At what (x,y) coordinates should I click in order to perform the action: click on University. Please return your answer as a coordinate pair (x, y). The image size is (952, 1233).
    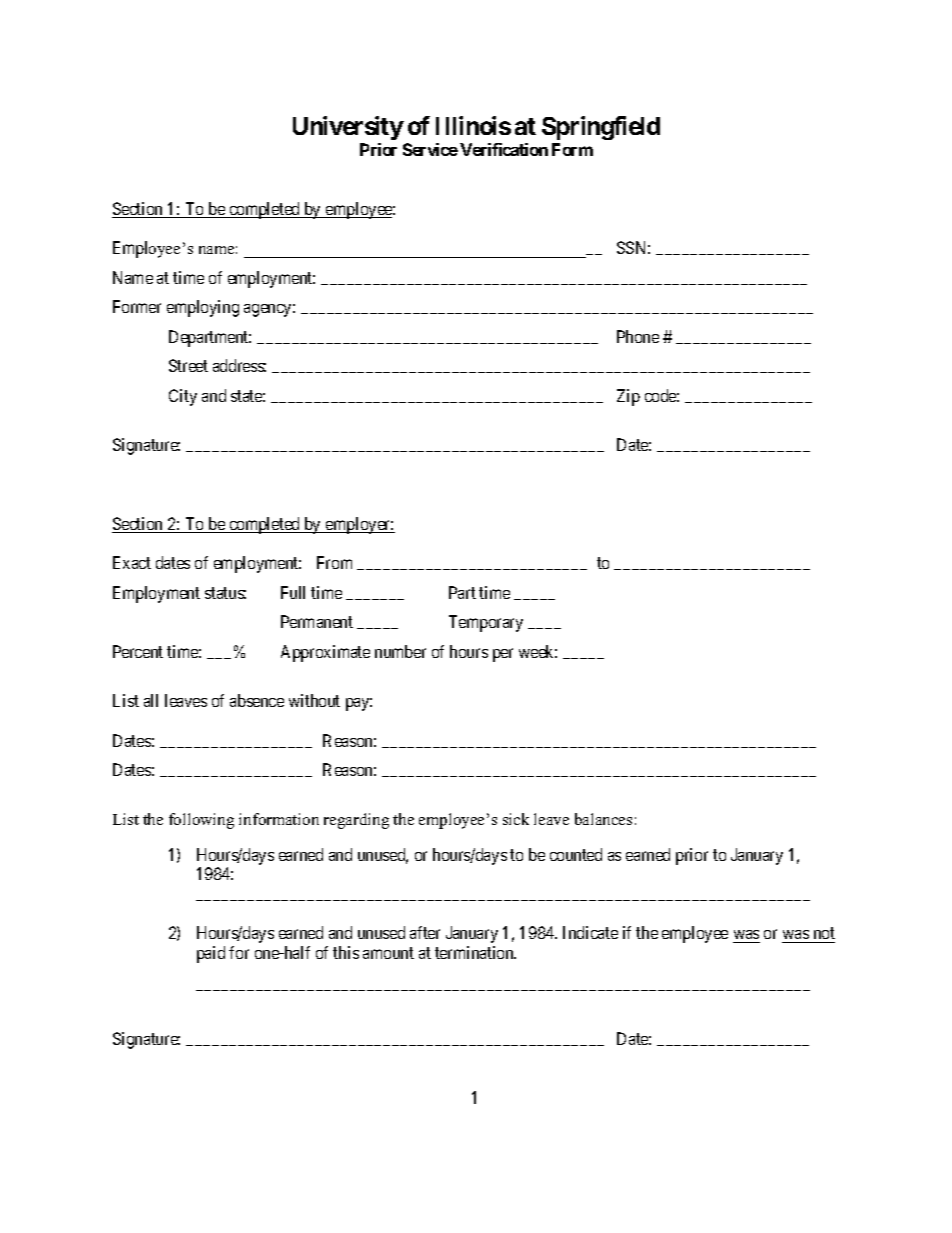
    Looking at the image, I should click on (348, 128).
